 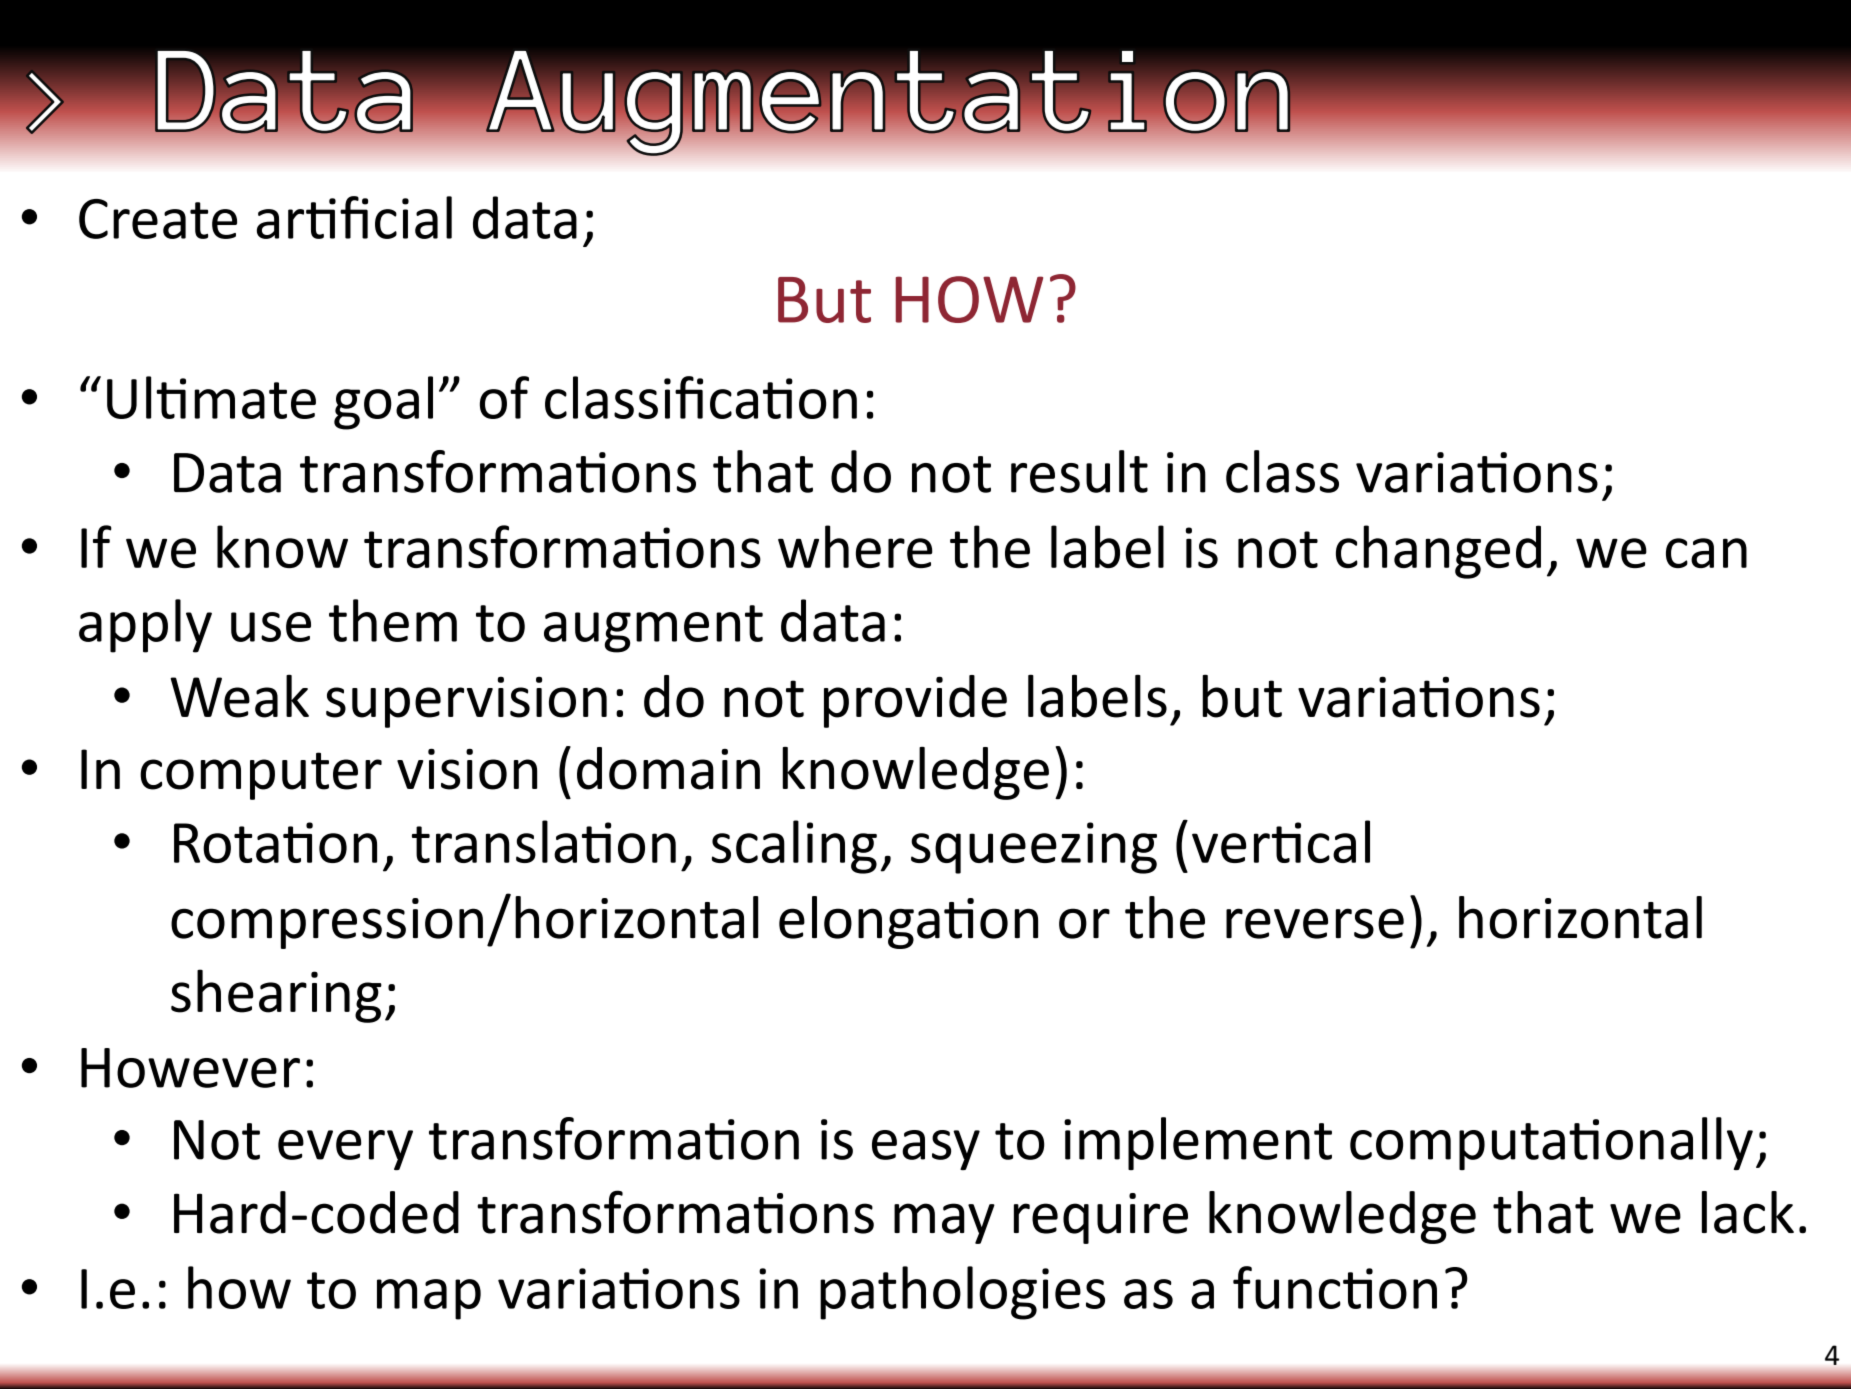 I want to click on provide, so click(x=915, y=701).
